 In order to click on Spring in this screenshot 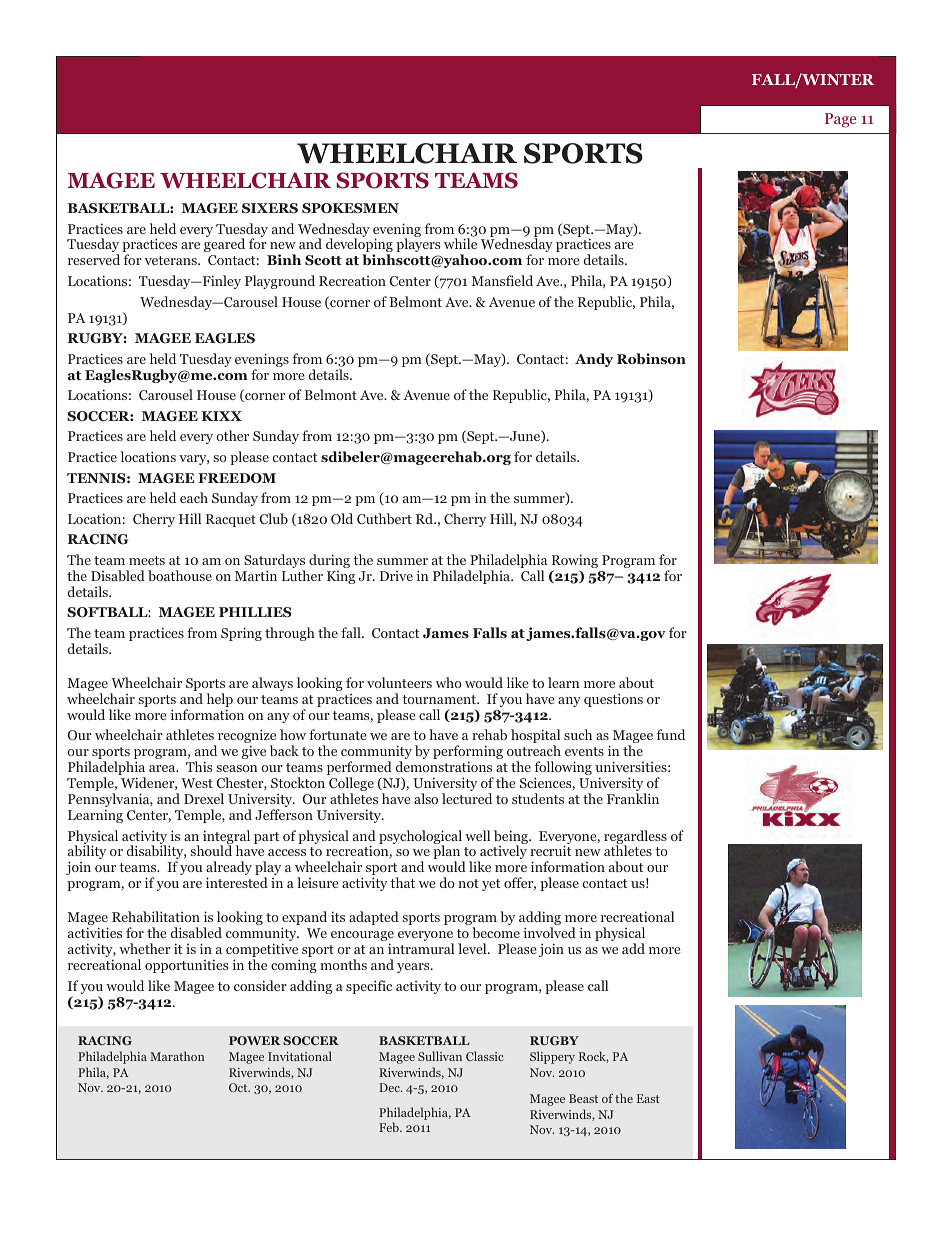, I will do `click(241, 634)`.
